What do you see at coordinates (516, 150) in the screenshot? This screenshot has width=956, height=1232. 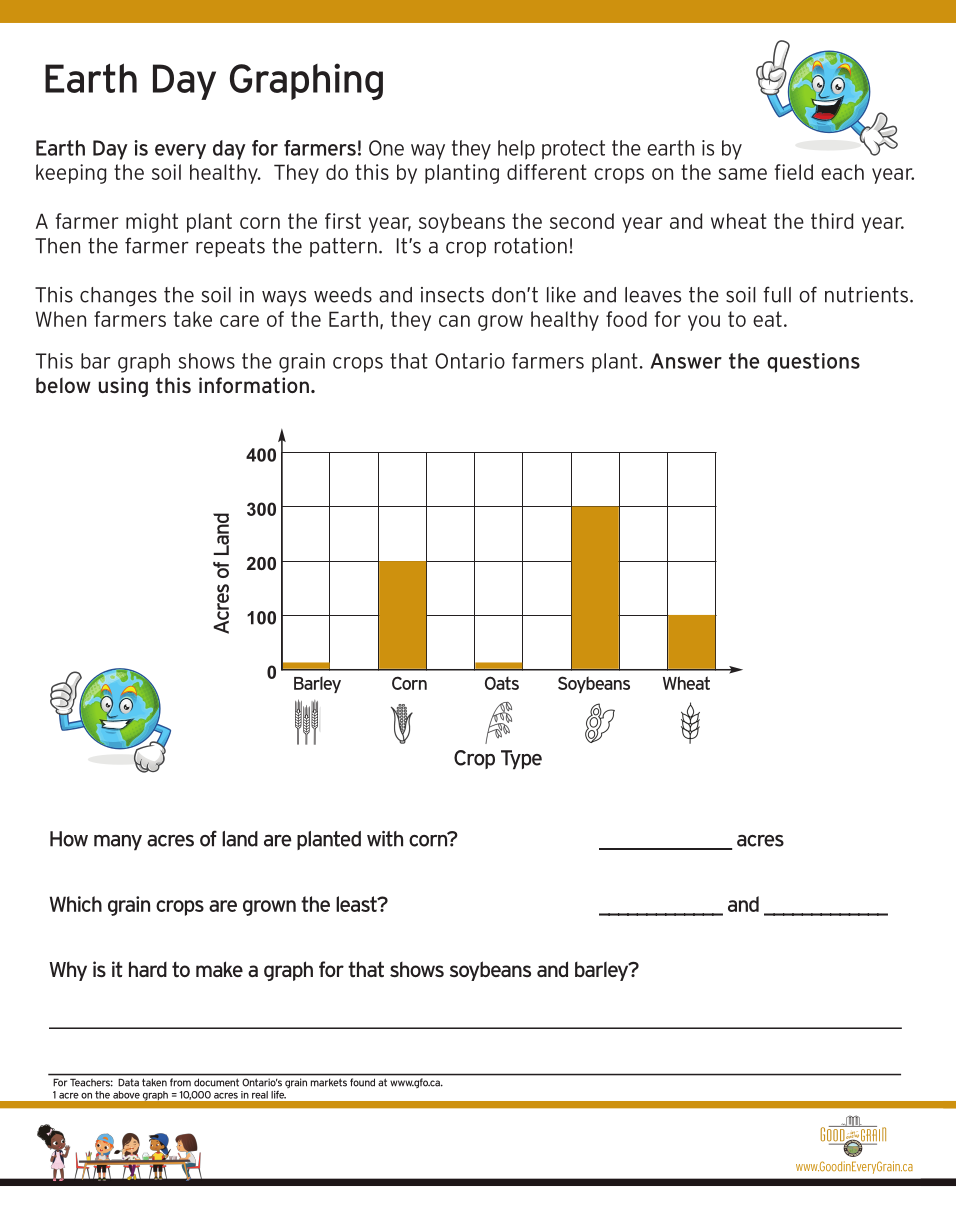 I see `help` at bounding box center [516, 150].
